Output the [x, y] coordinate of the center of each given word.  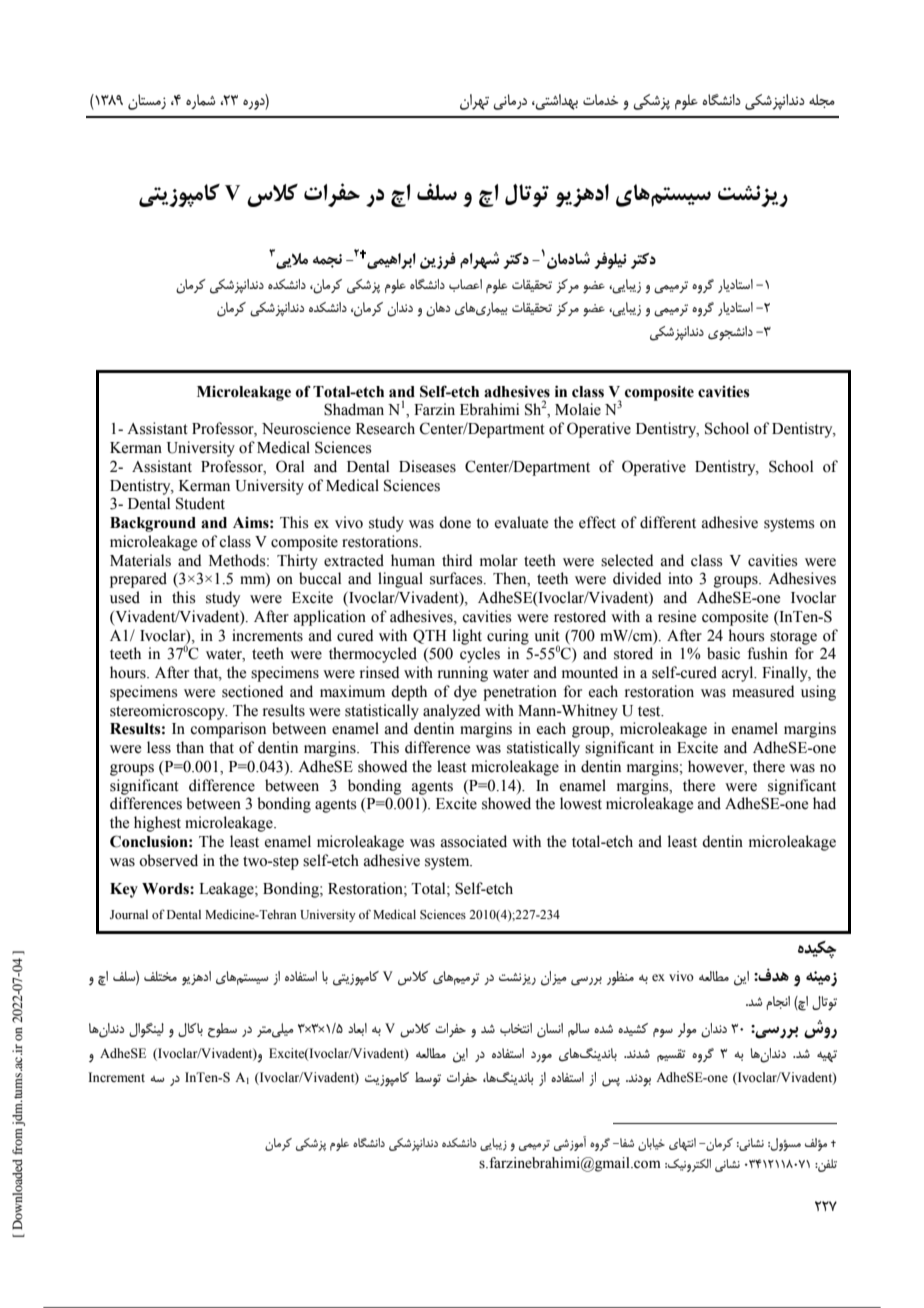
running [463, 674]
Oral [290, 466]
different [668, 522]
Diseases [427, 466]
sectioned [253, 691]
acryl [739, 674]
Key [124, 890]
